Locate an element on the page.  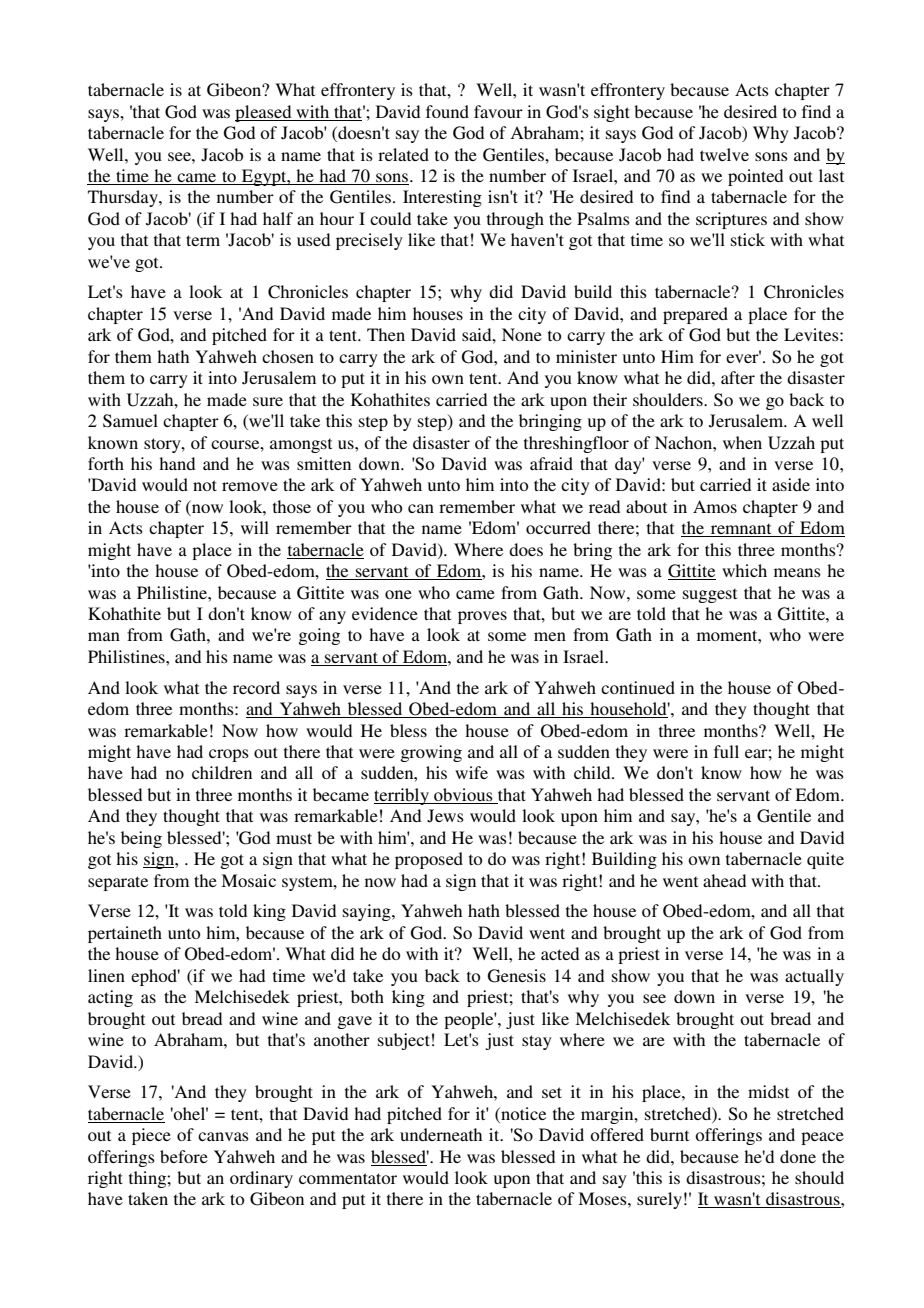
pleased is located at coordinates (264, 113).
